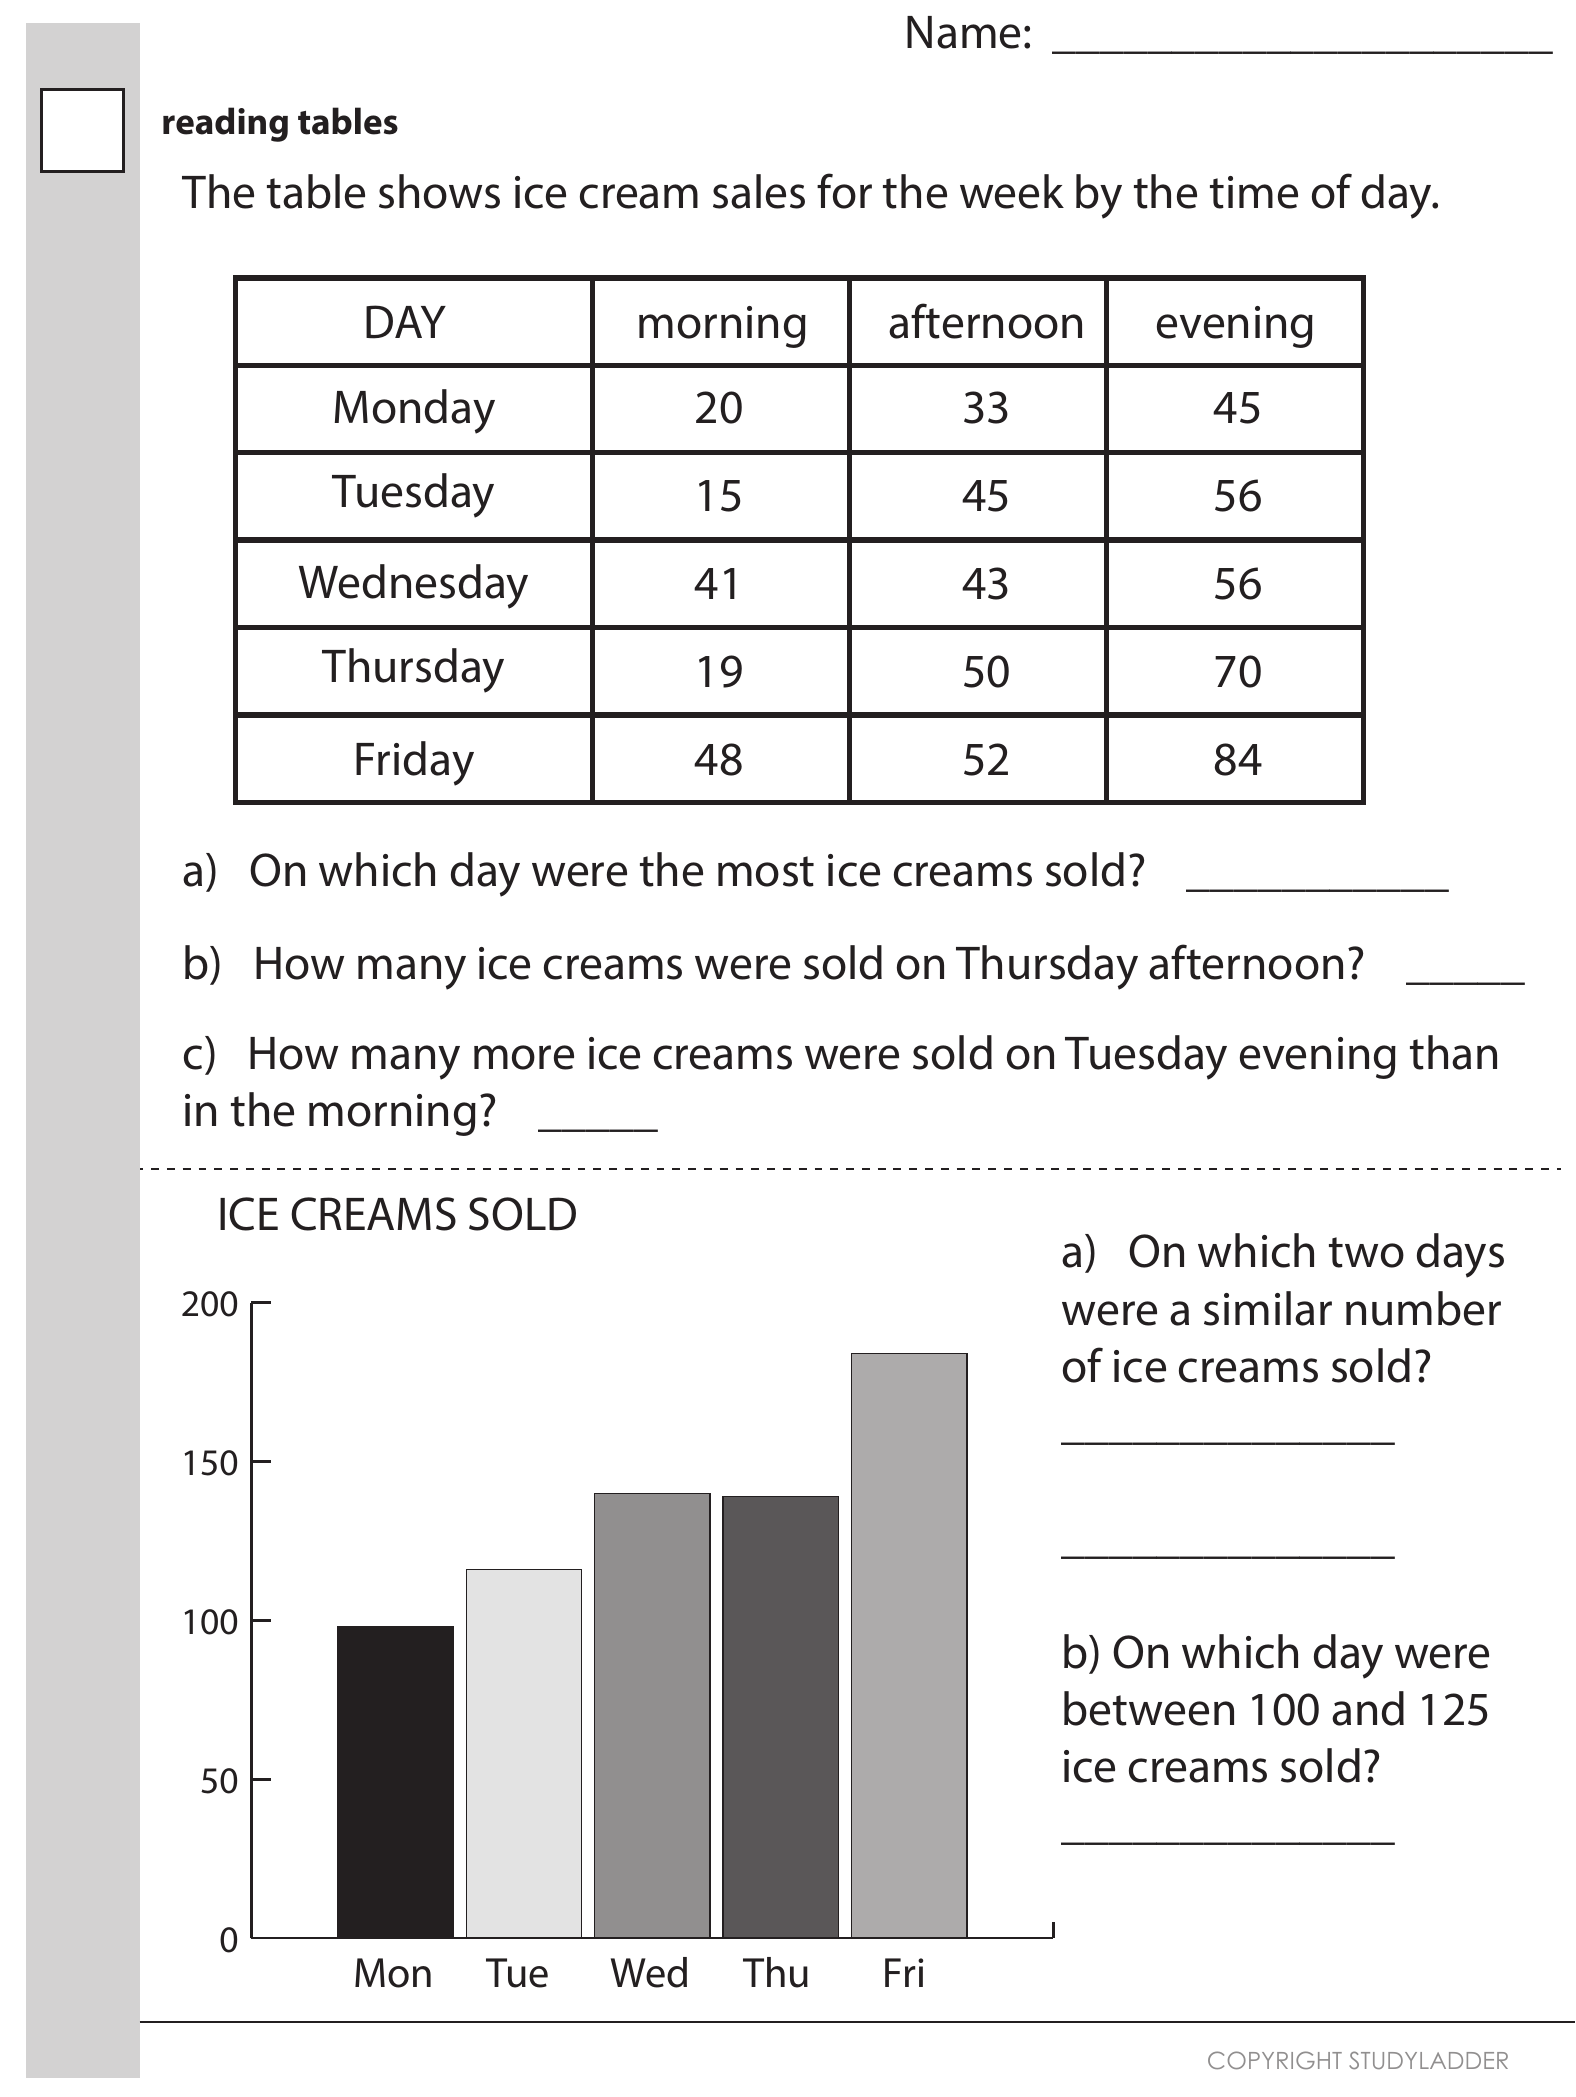 The image size is (1576, 2097). I want to click on time, so click(1254, 192).
